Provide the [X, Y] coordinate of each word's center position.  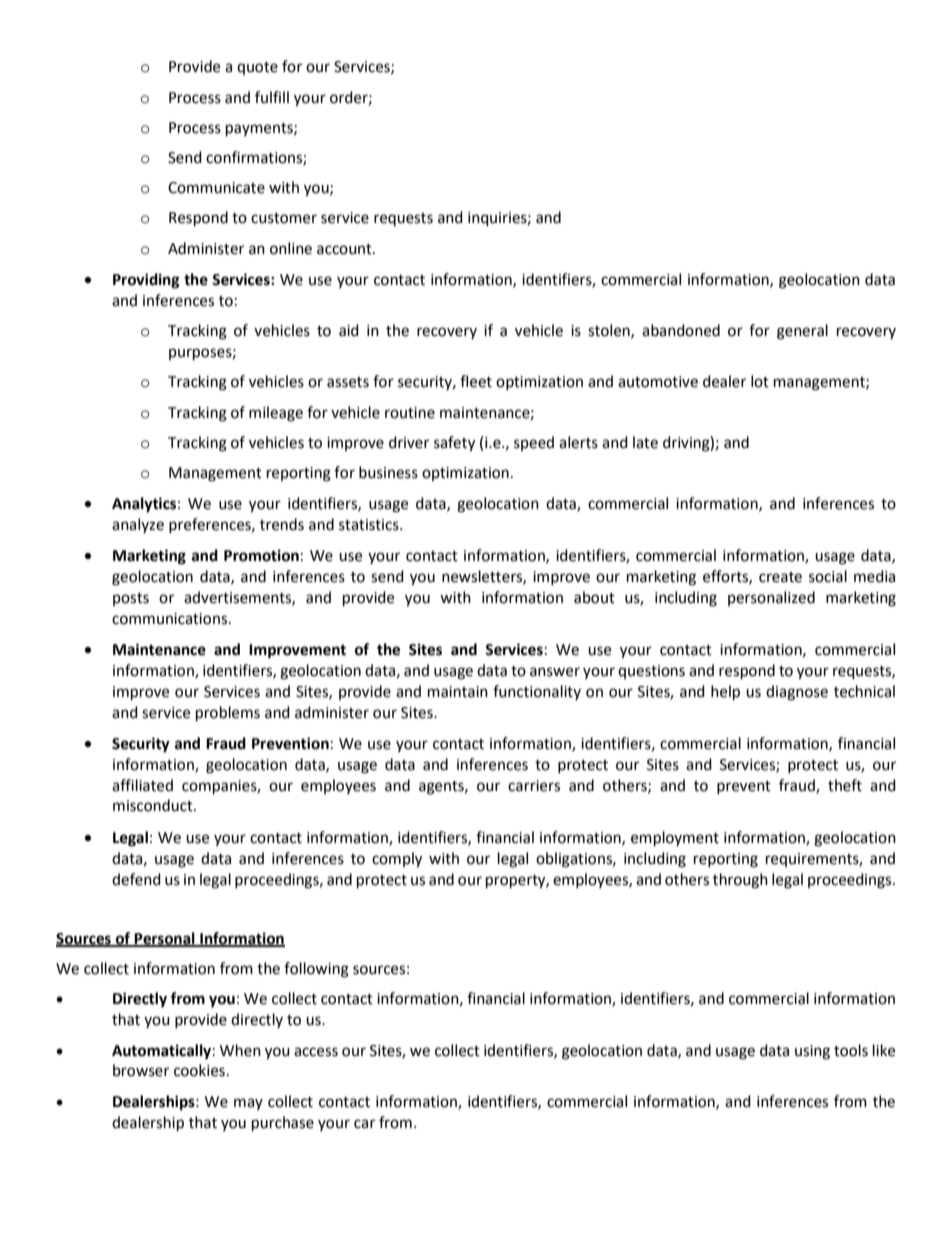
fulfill [272, 97]
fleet [476, 381]
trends [282, 524]
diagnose [797, 693]
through [740, 881]
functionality [537, 692]
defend [136, 879]
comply [397, 860]
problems [228, 714]
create [780, 577]
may [248, 1104]
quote [257, 68]
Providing [146, 281]
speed [534, 443]
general [802, 332]
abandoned [681, 330]
